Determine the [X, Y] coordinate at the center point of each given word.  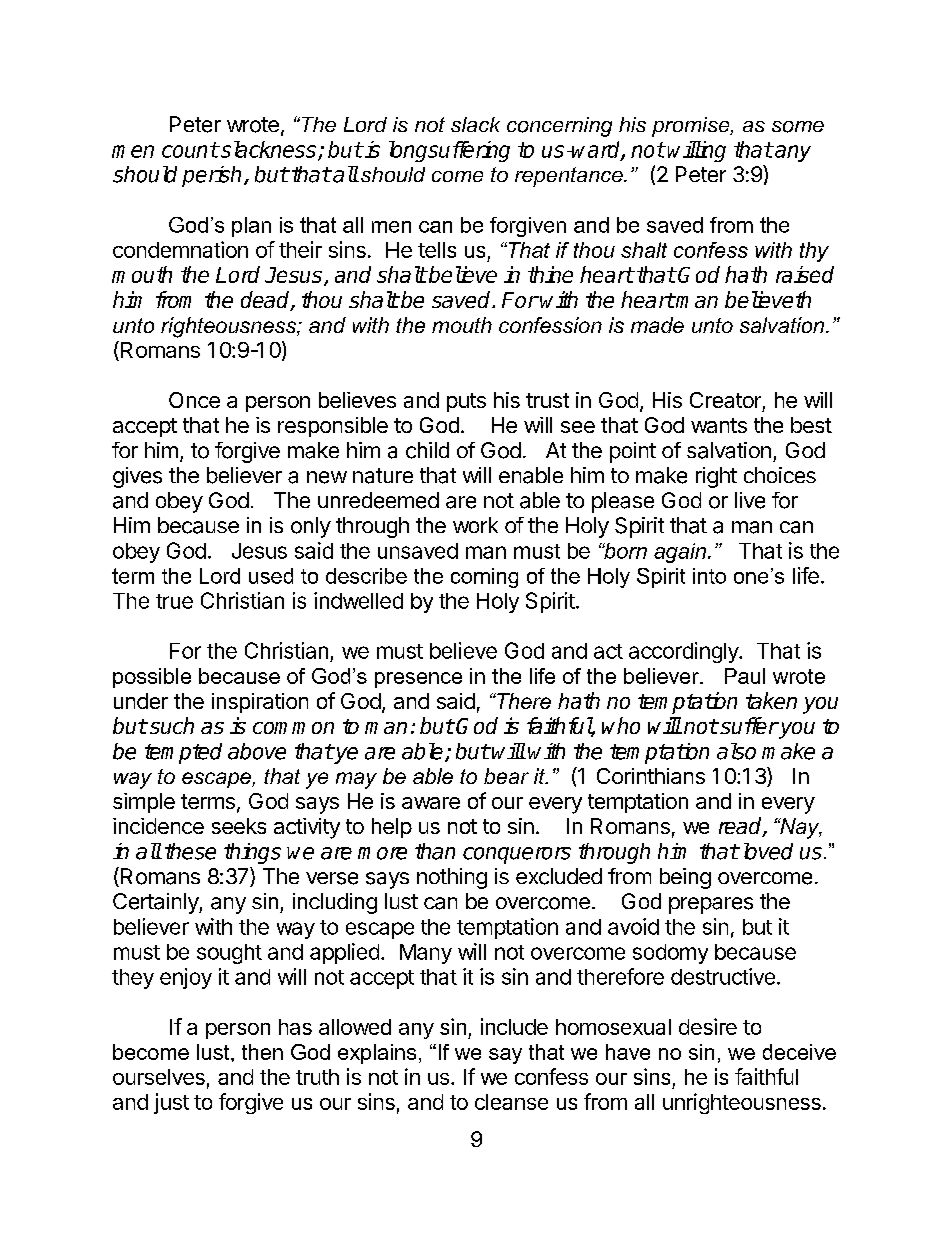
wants [719, 425]
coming [484, 578]
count [190, 150]
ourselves [159, 1077]
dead [266, 301]
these [190, 851]
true [174, 601]
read [741, 827]
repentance [570, 177]
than [435, 851]
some [798, 127]
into [709, 576]
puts [466, 402]
